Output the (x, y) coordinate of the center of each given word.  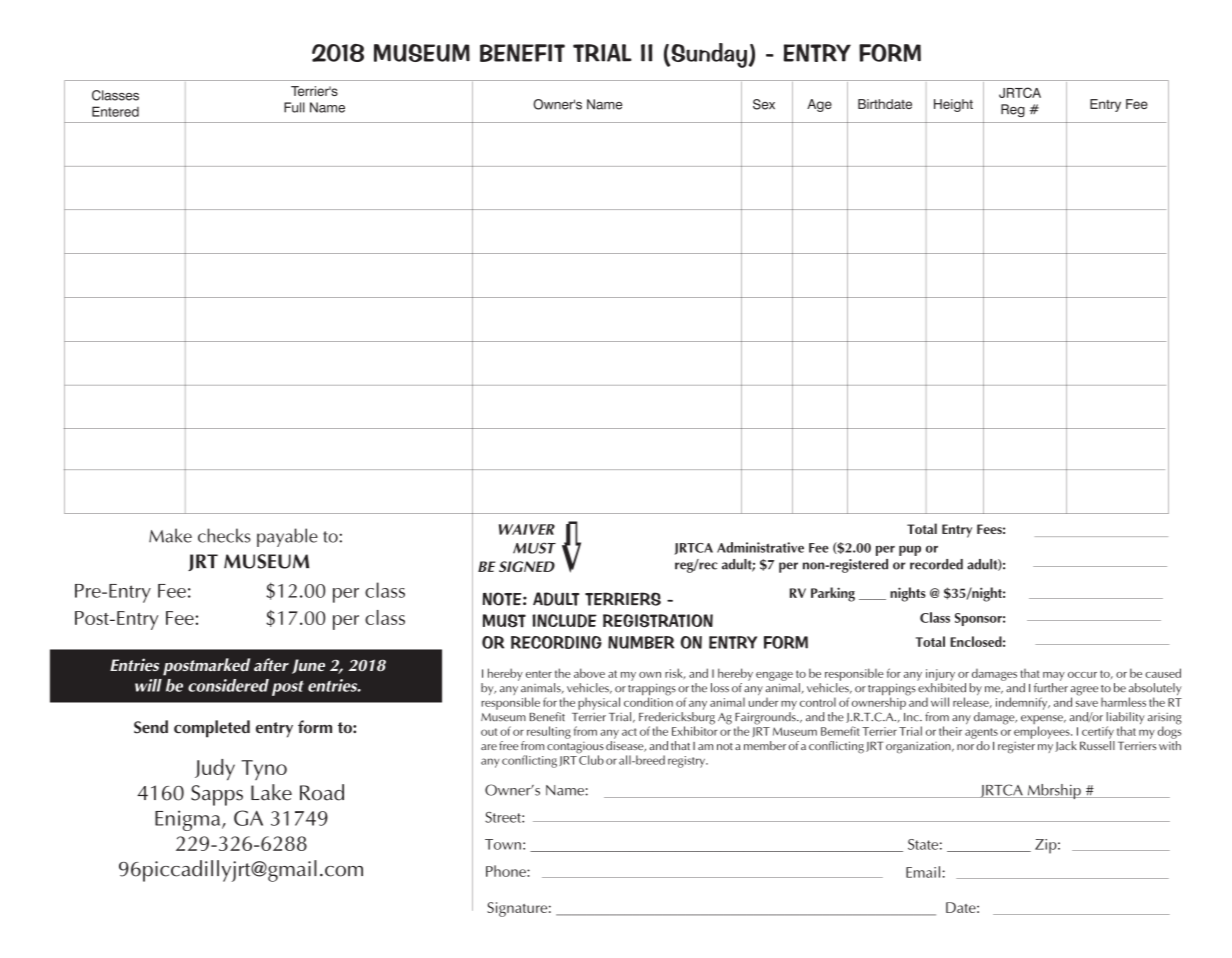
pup (910, 550)
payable (287, 537)
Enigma (189, 820)
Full (294, 107)
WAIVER (527, 529)
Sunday (708, 55)
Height (953, 105)
